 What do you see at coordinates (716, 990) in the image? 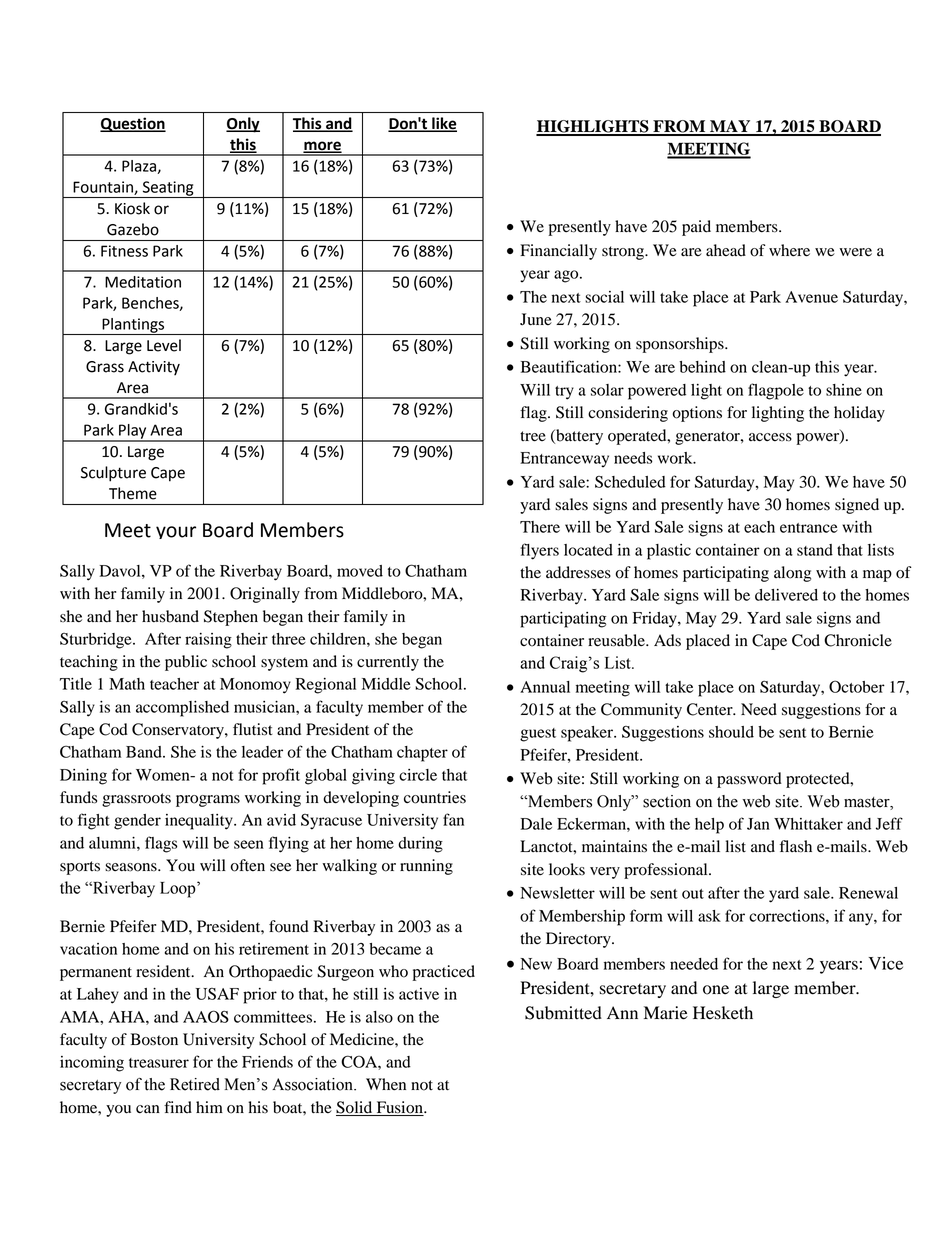
I see `one` at bounding box center [716, 990].
